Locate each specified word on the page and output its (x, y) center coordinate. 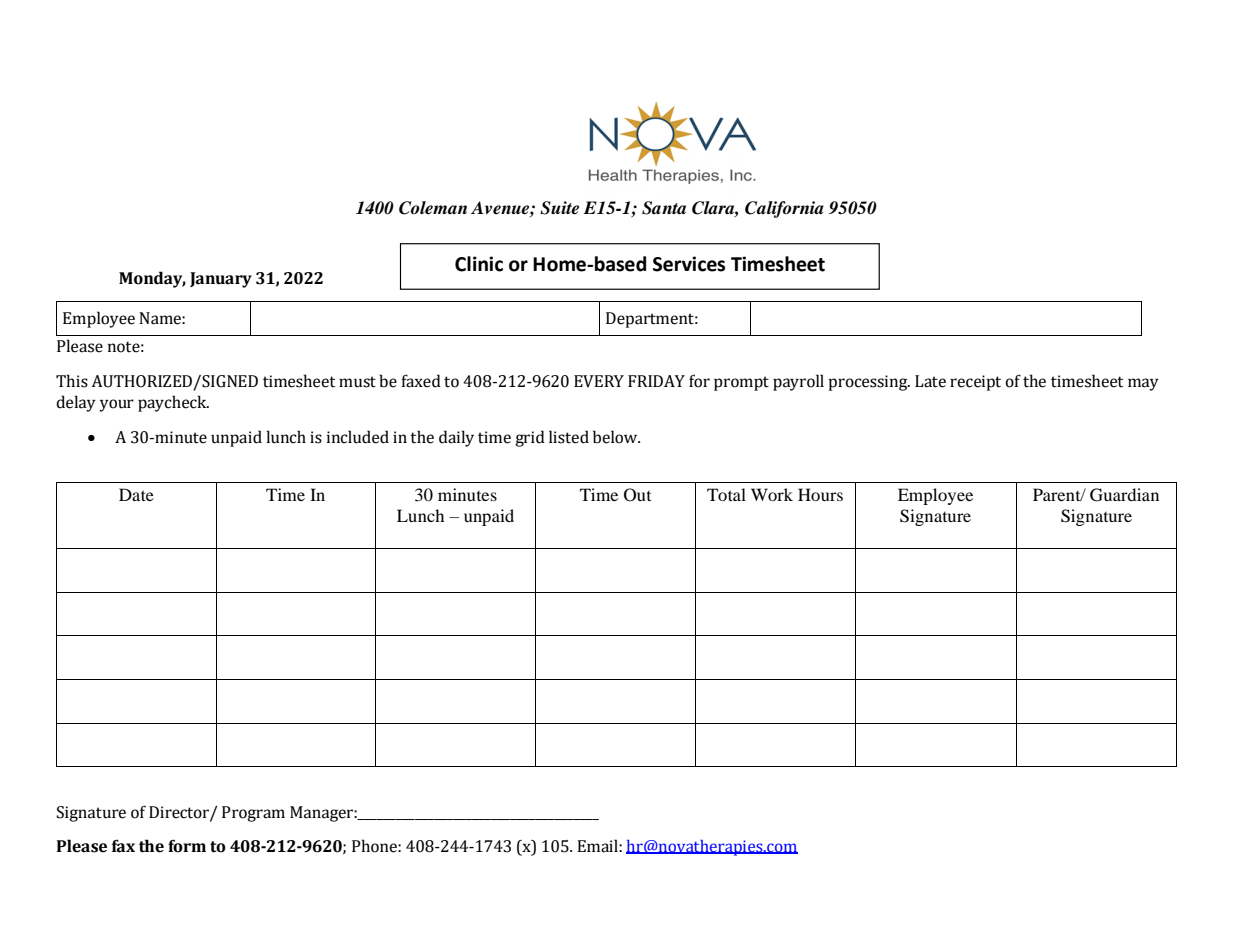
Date (136, 494)
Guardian (1124, 495)
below (616, 437)
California (784, 209)
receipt (975, 383)
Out (637, 495)
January (221, 280)
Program (253, 814)
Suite (559, 208)
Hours (820, 494)
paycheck (173, 403)
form (187, 846)
